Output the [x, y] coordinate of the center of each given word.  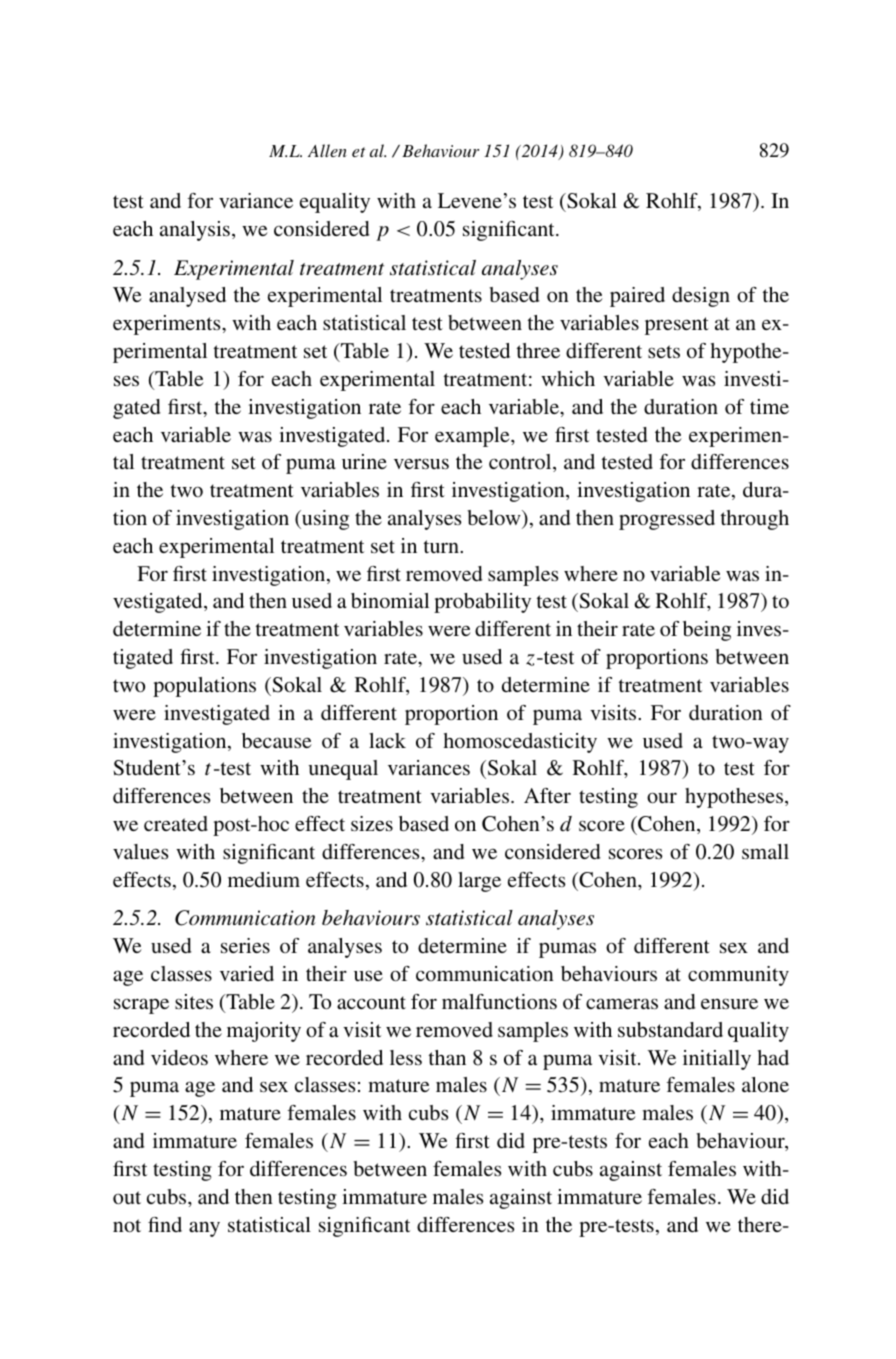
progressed [667, 520]
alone [765, 1084]
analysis [195, 231]
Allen [327, 150]
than [447, 1057]
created [176, 823]
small [765, 851]
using [324, 520]
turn [442, 546]
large [479, 882]
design [701, 297]
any [204, 1229]
